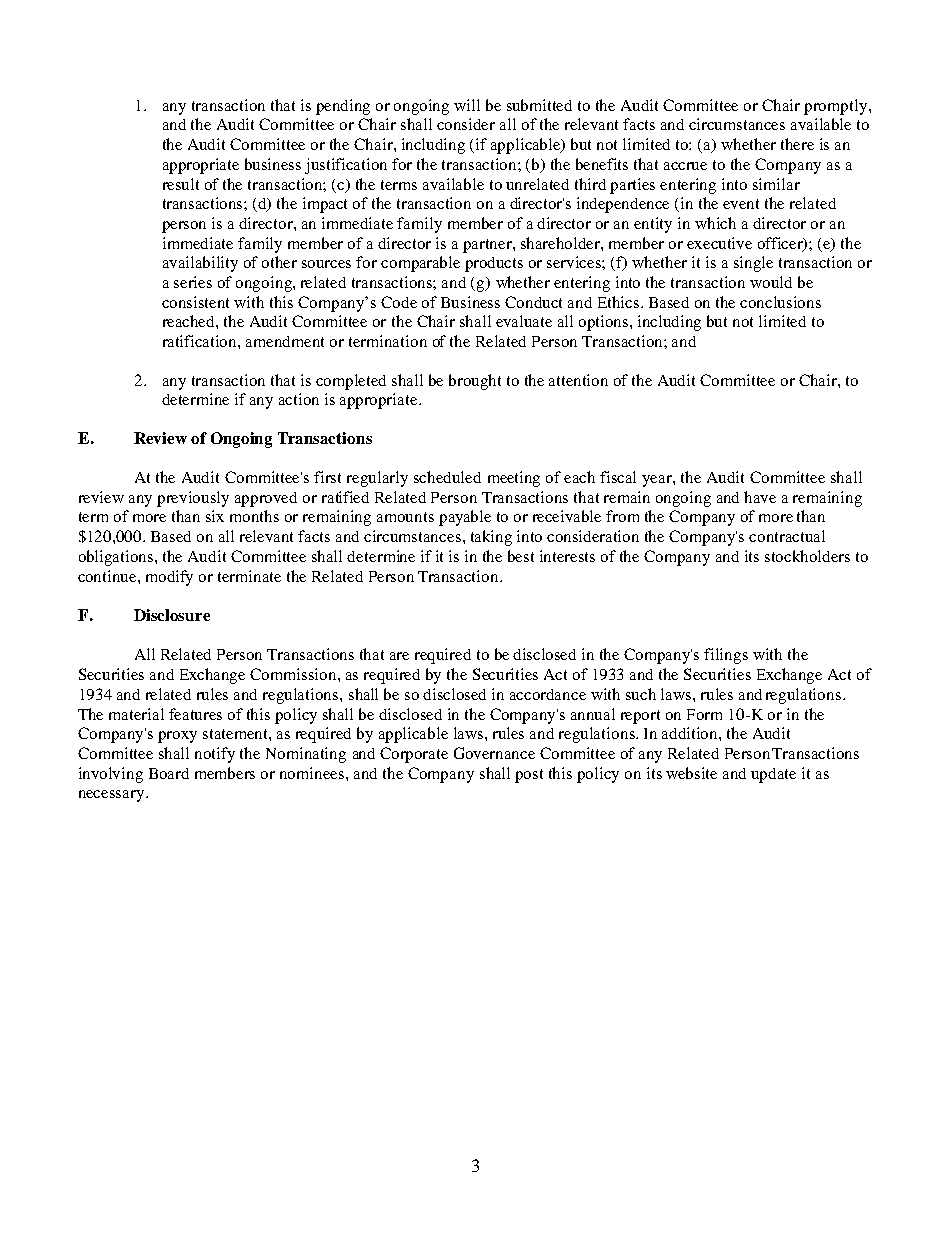 Image resolution: width=952 pixels, height=1233 pixels. What do you see at coordinates (807, 556) in the page?
I see `stockholders` at bounding box center [807, 556].
